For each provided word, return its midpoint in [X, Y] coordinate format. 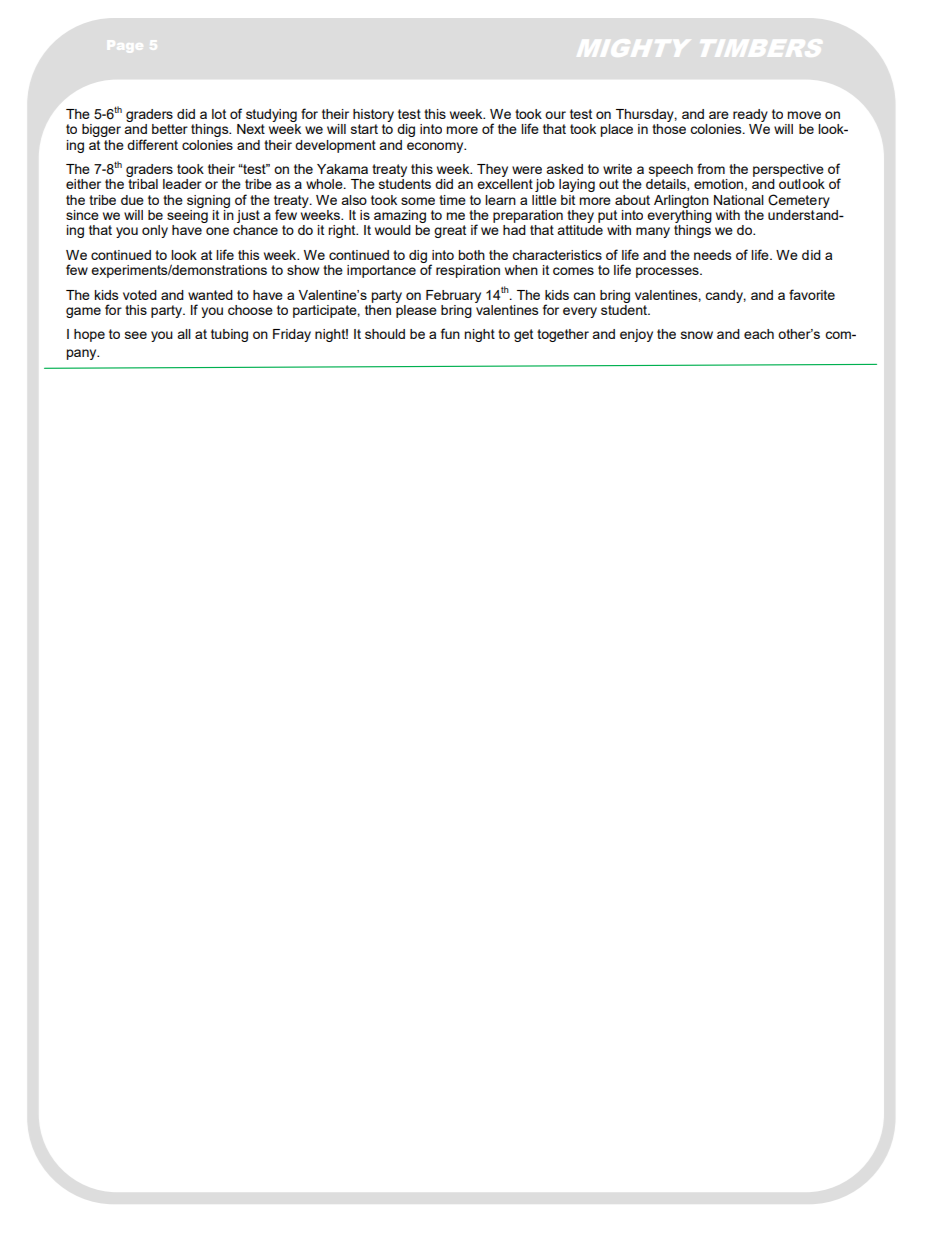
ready [750, 117]
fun [450, 333]
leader [182, 184]
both [471, 255]
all [184, 334]
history [373, 117]
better [170, 129]
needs [713, 255]
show [303, 270]
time [452, 200]
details [667, 185]
